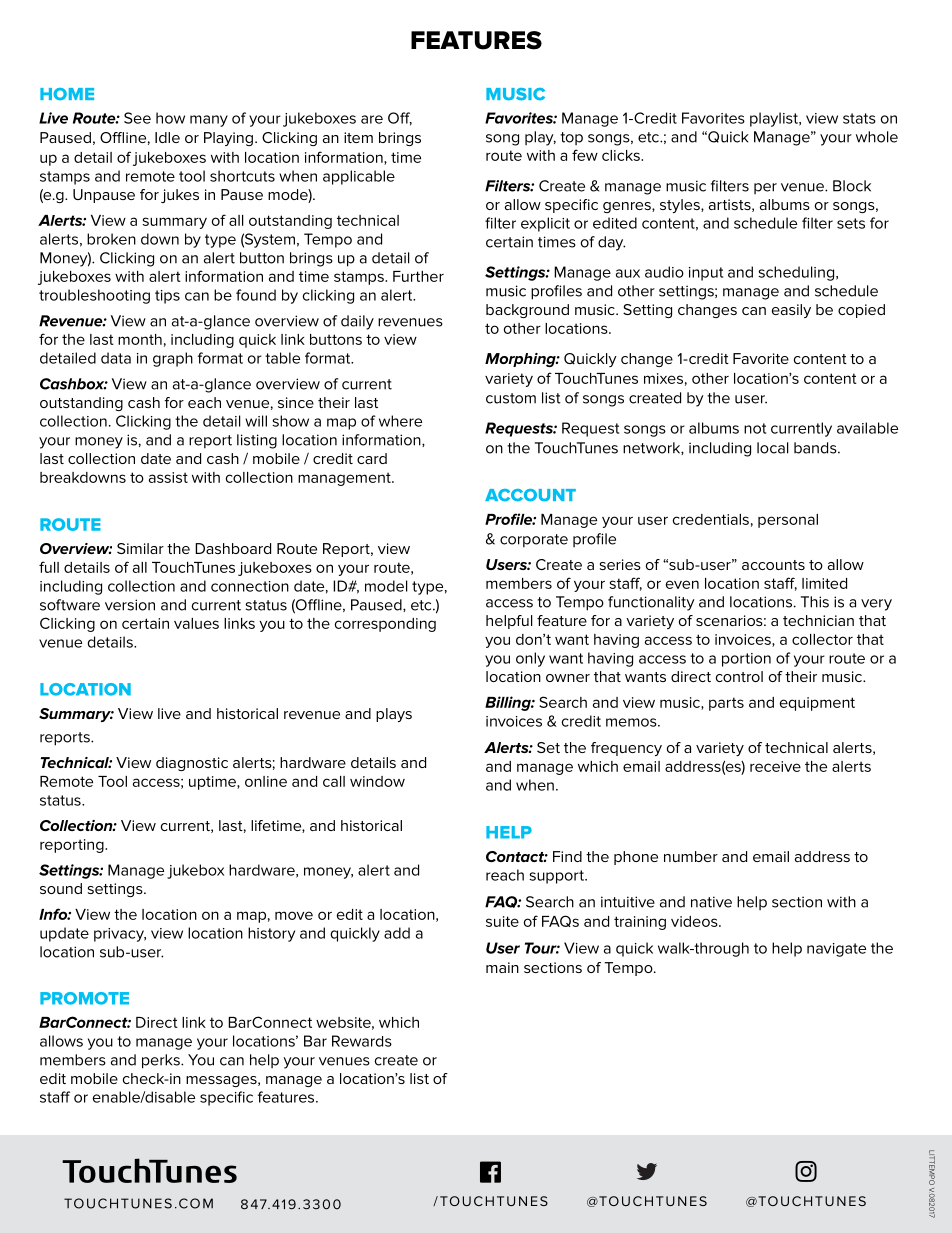 This image has width=952, height=1233. I want to click on limited, so click(824, 583).
